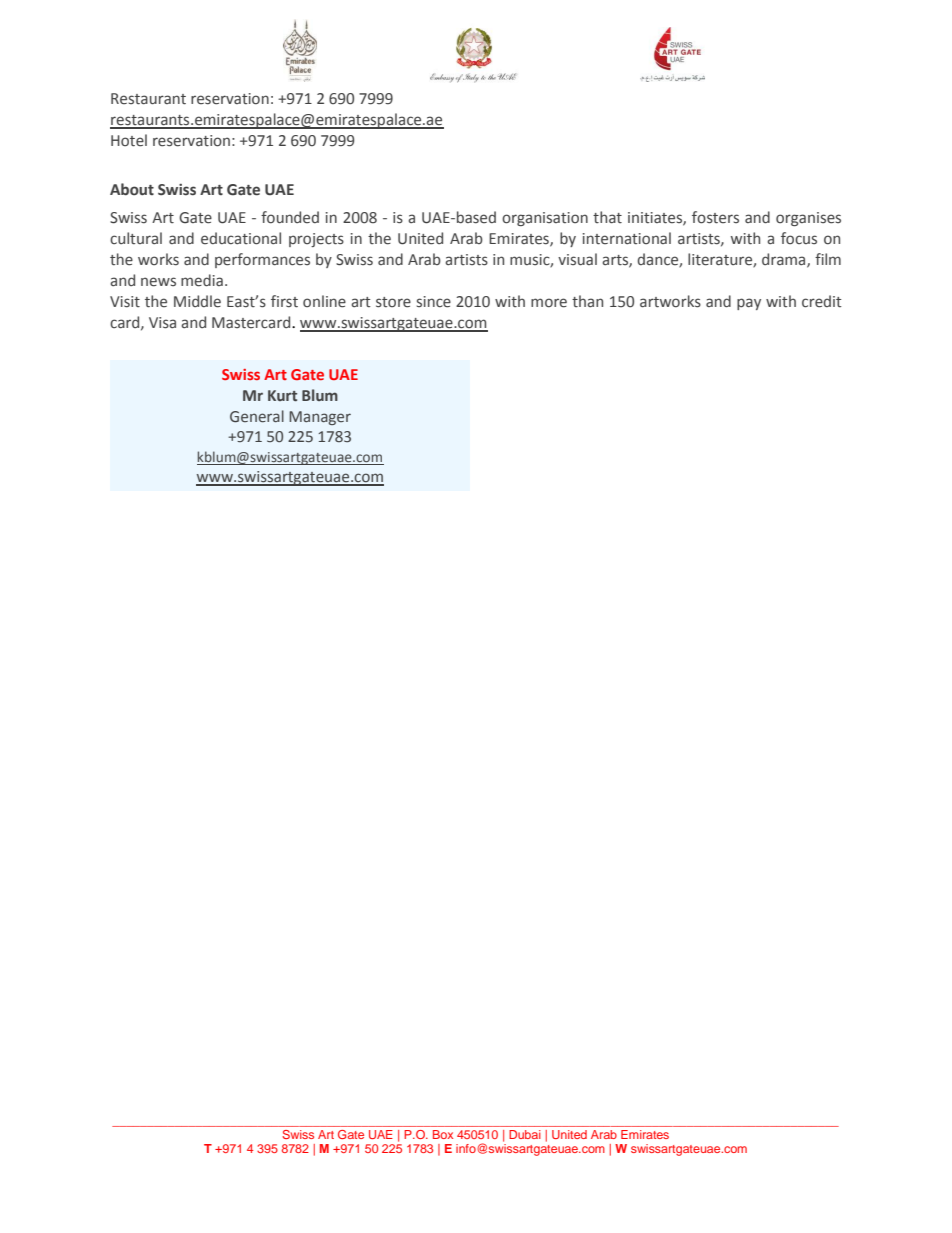 This document has height=1233, width=952. I want to click on General, so click(257, 416).
